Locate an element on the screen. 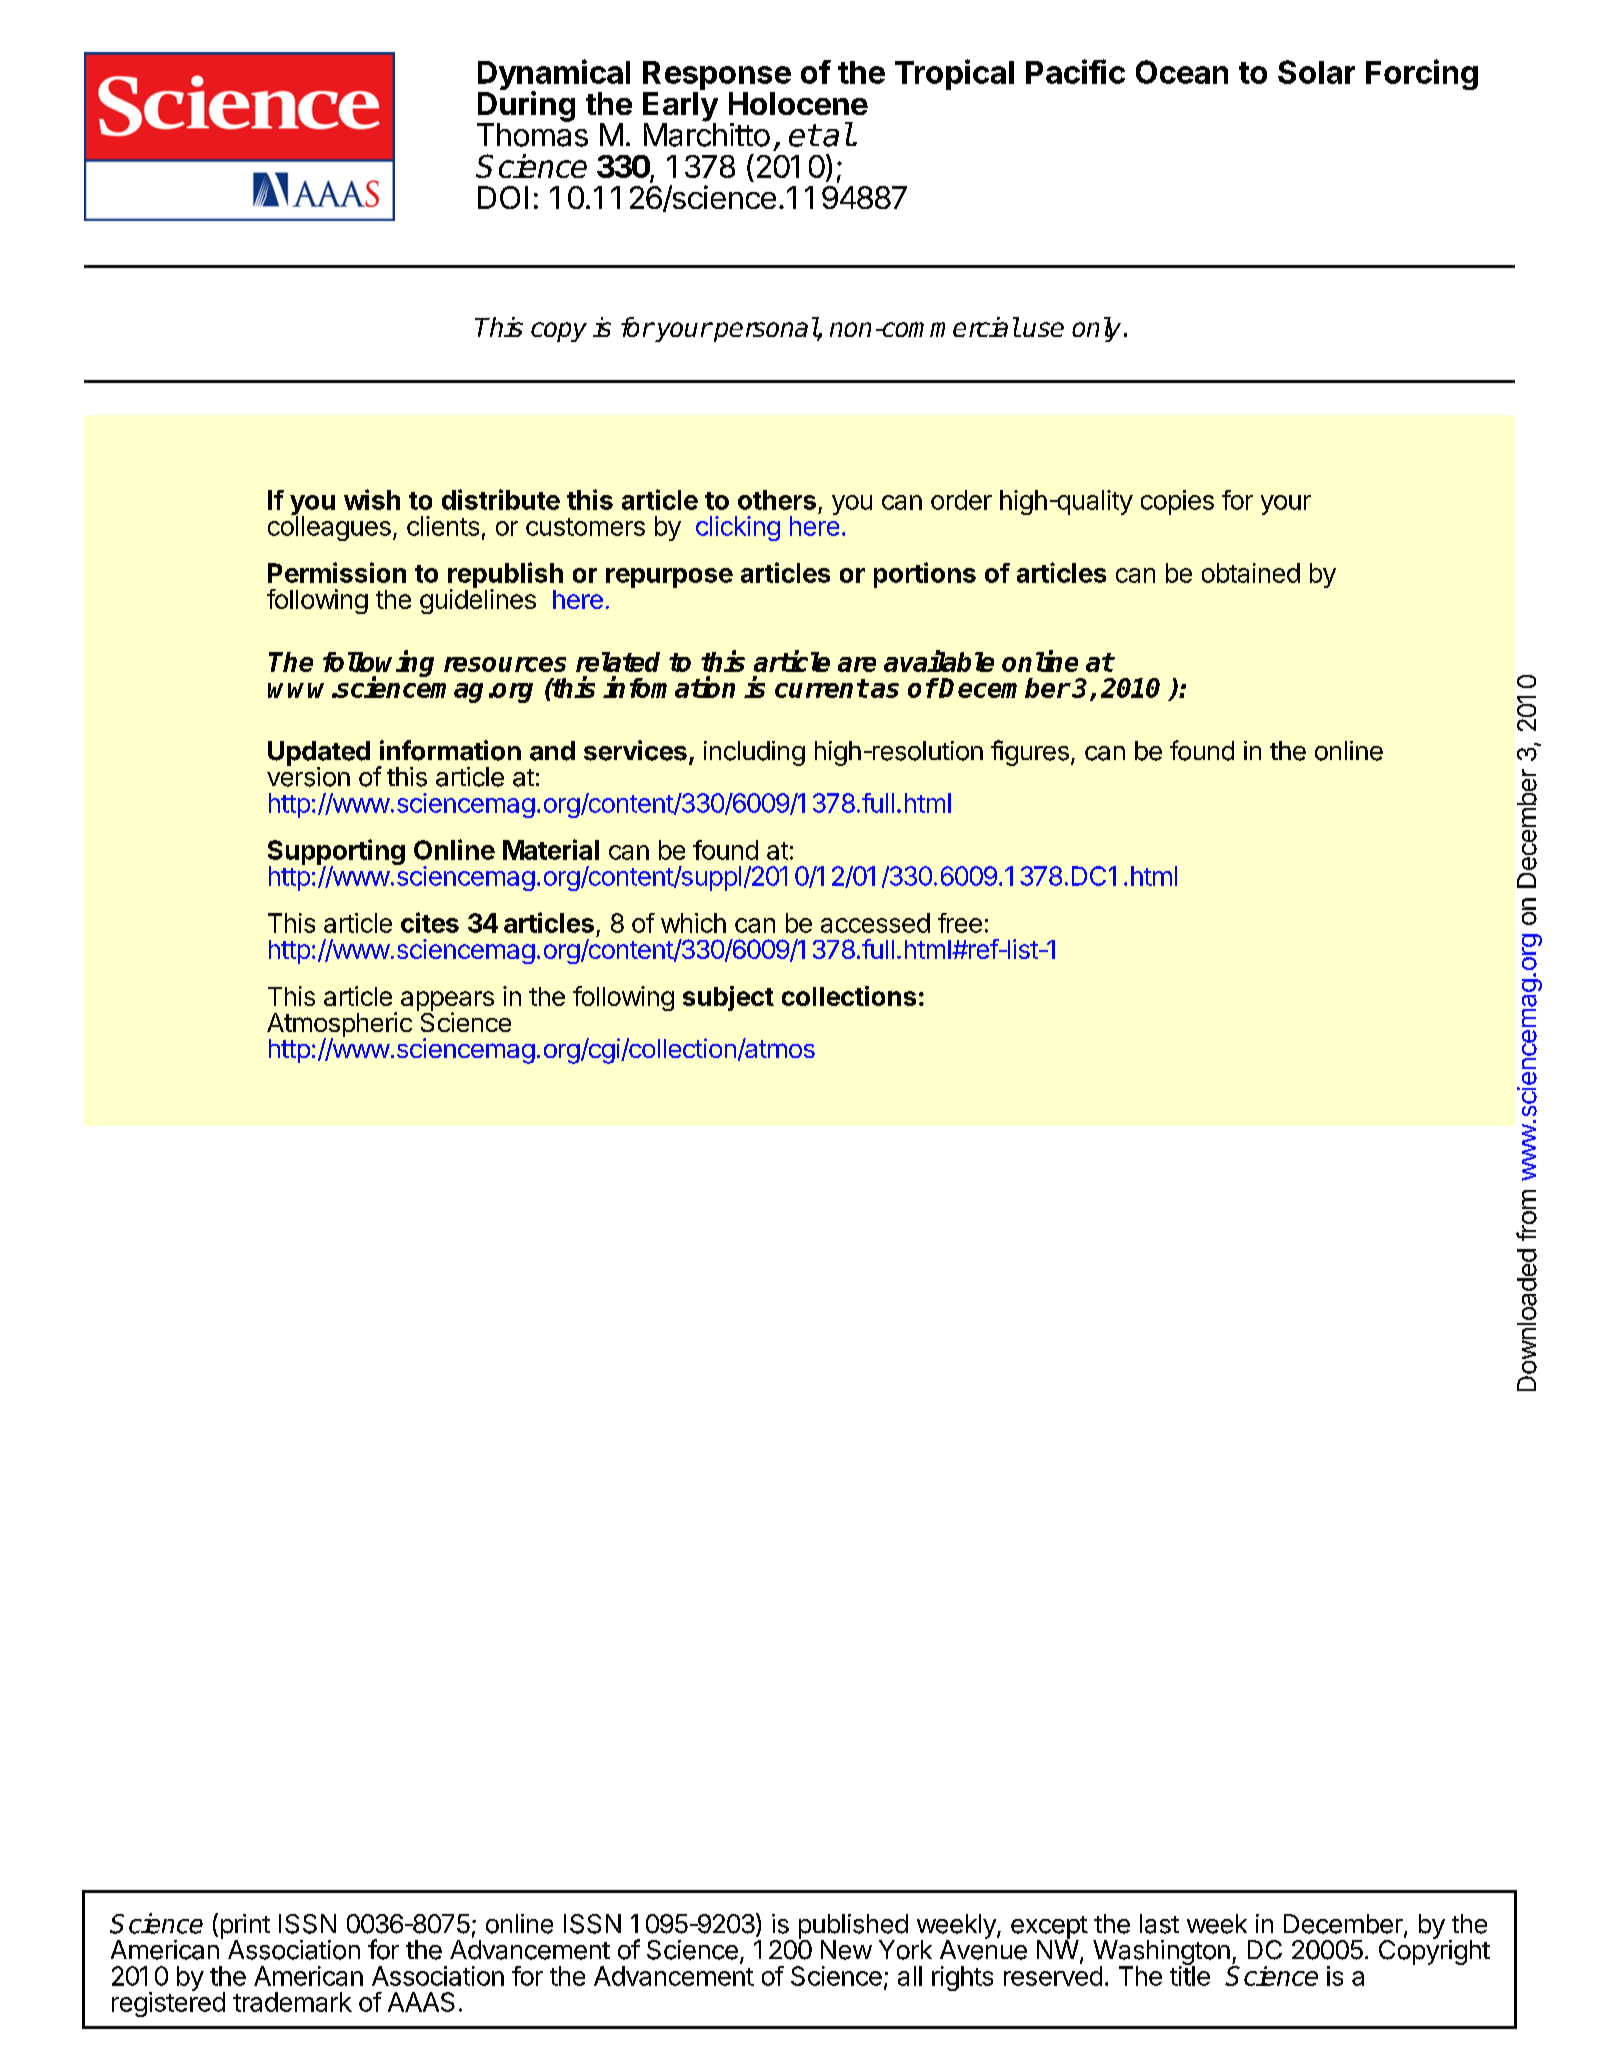 Image resolution: width=1599 pixels, height=2069 pixels. subject is located at coordinates (728, 998).
